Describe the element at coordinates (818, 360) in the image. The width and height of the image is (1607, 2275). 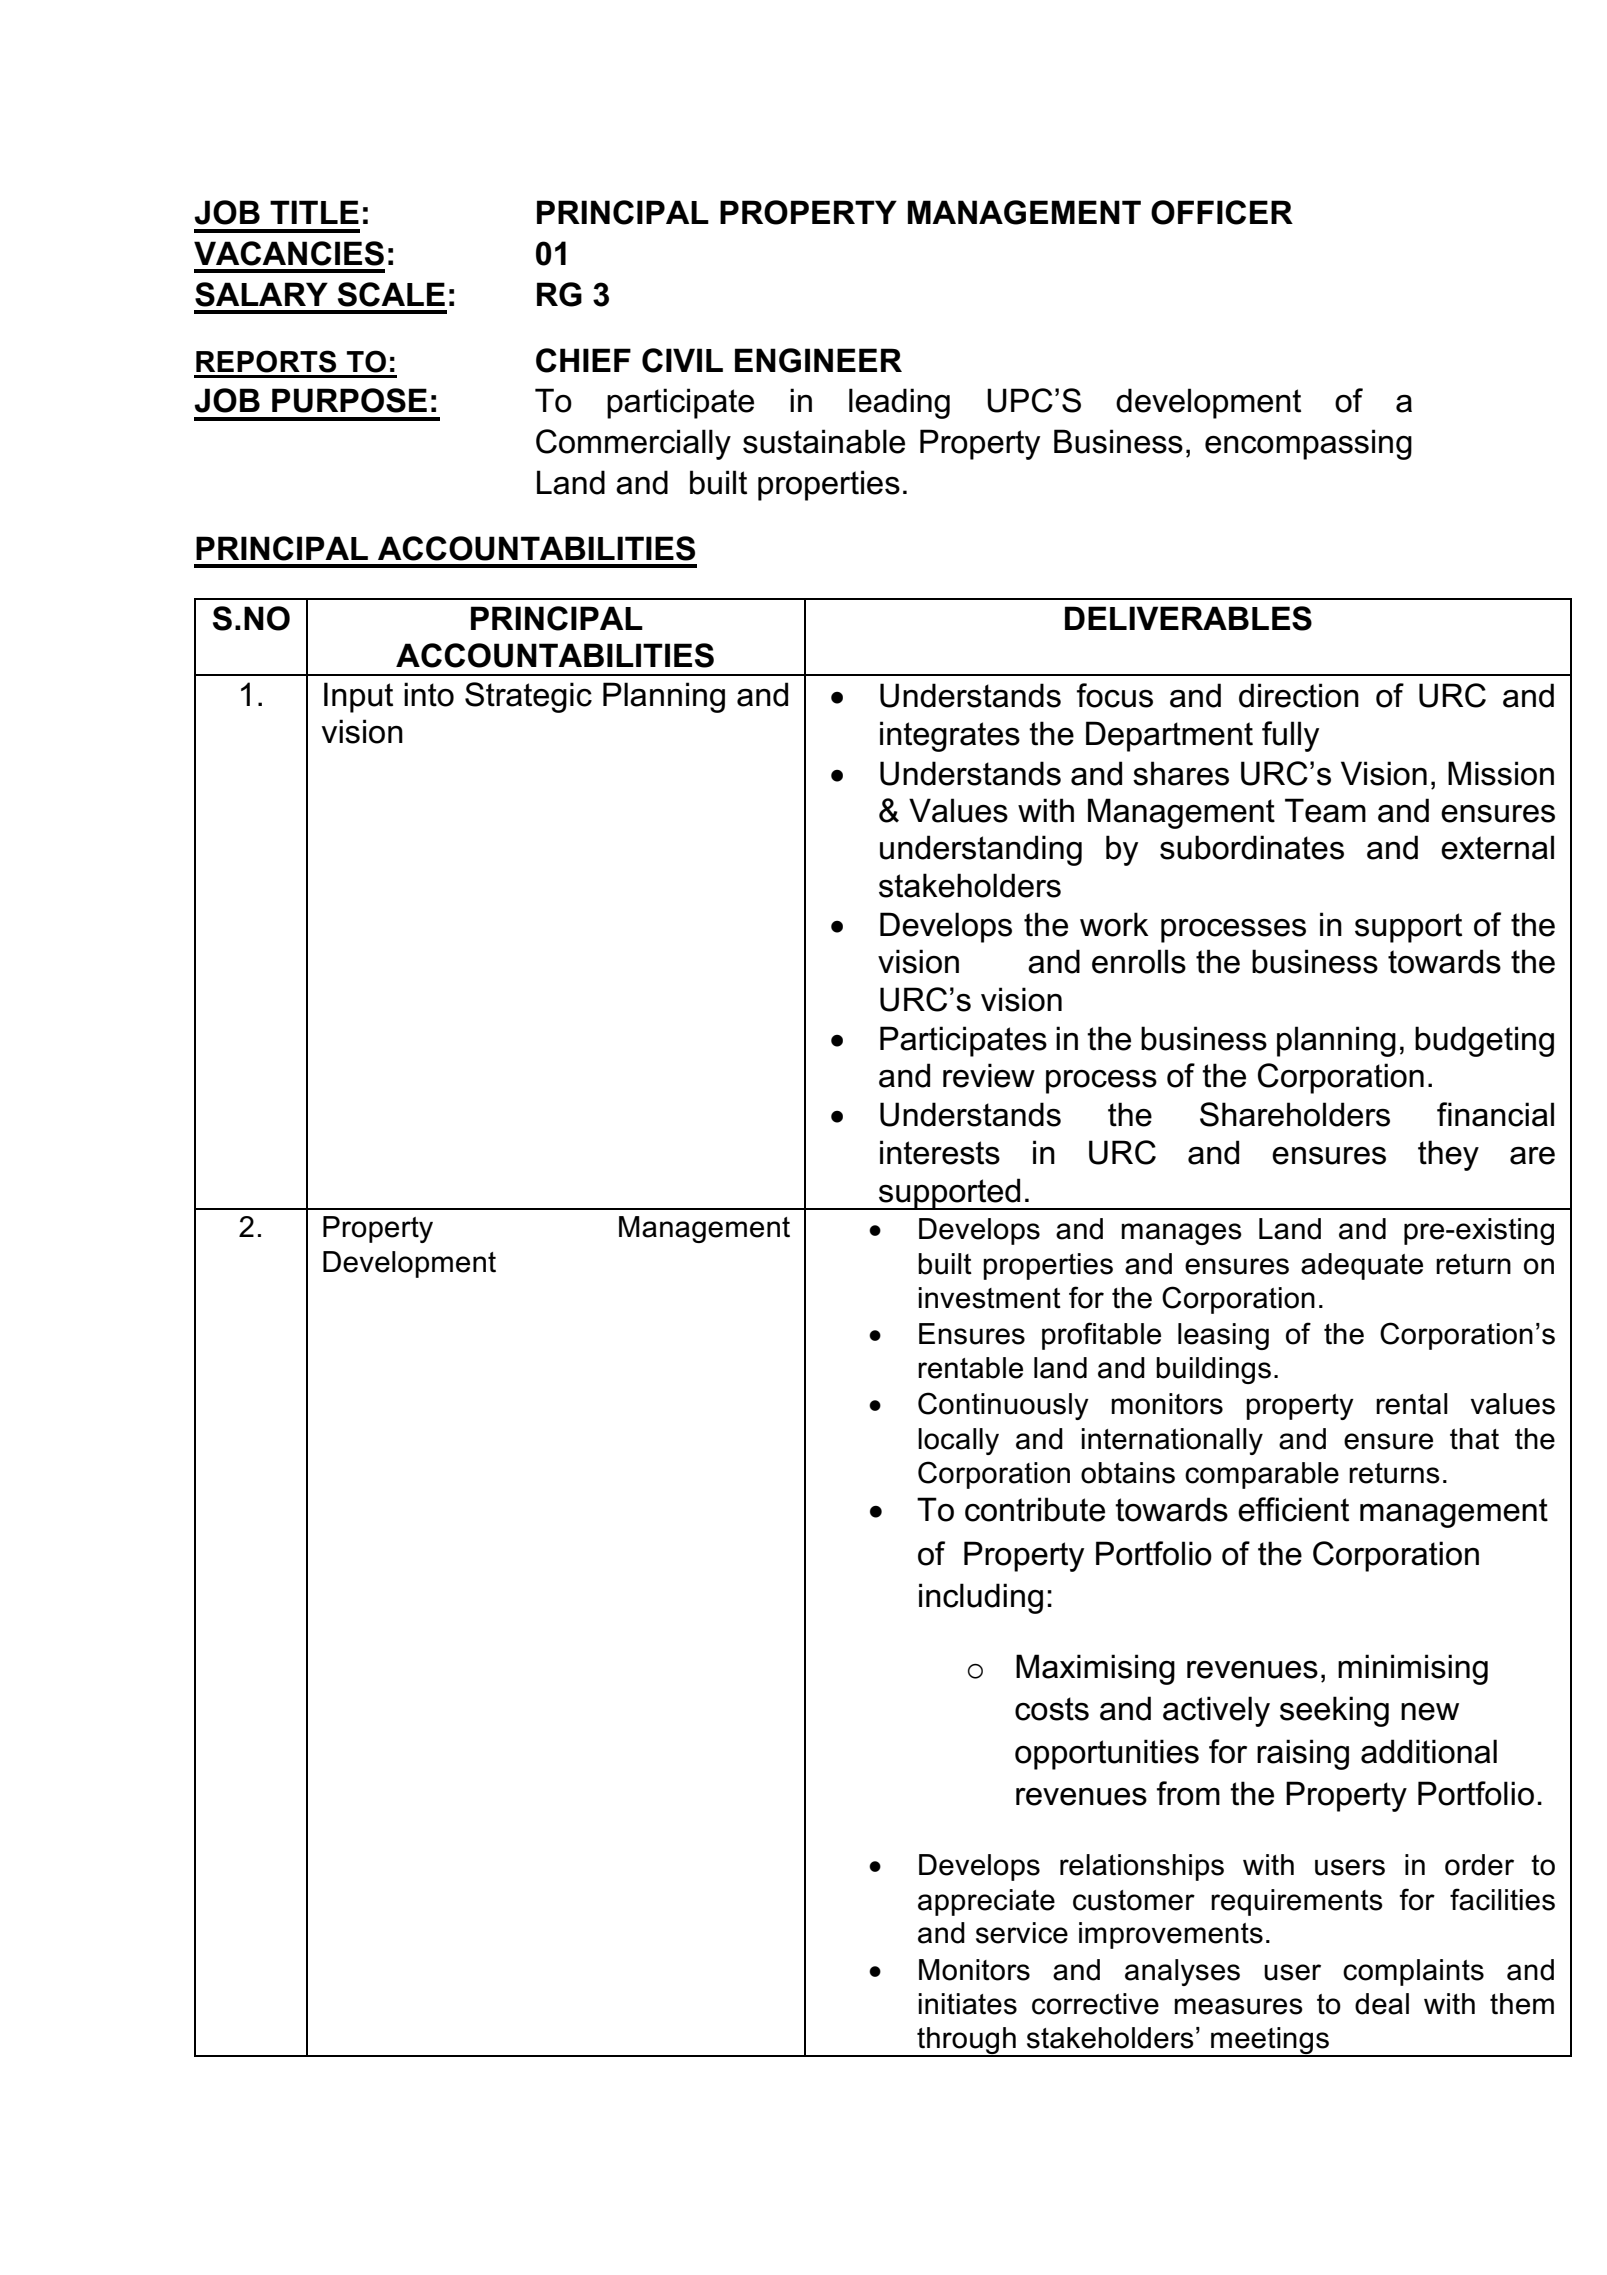
I see `ENGINEER` at that location.
